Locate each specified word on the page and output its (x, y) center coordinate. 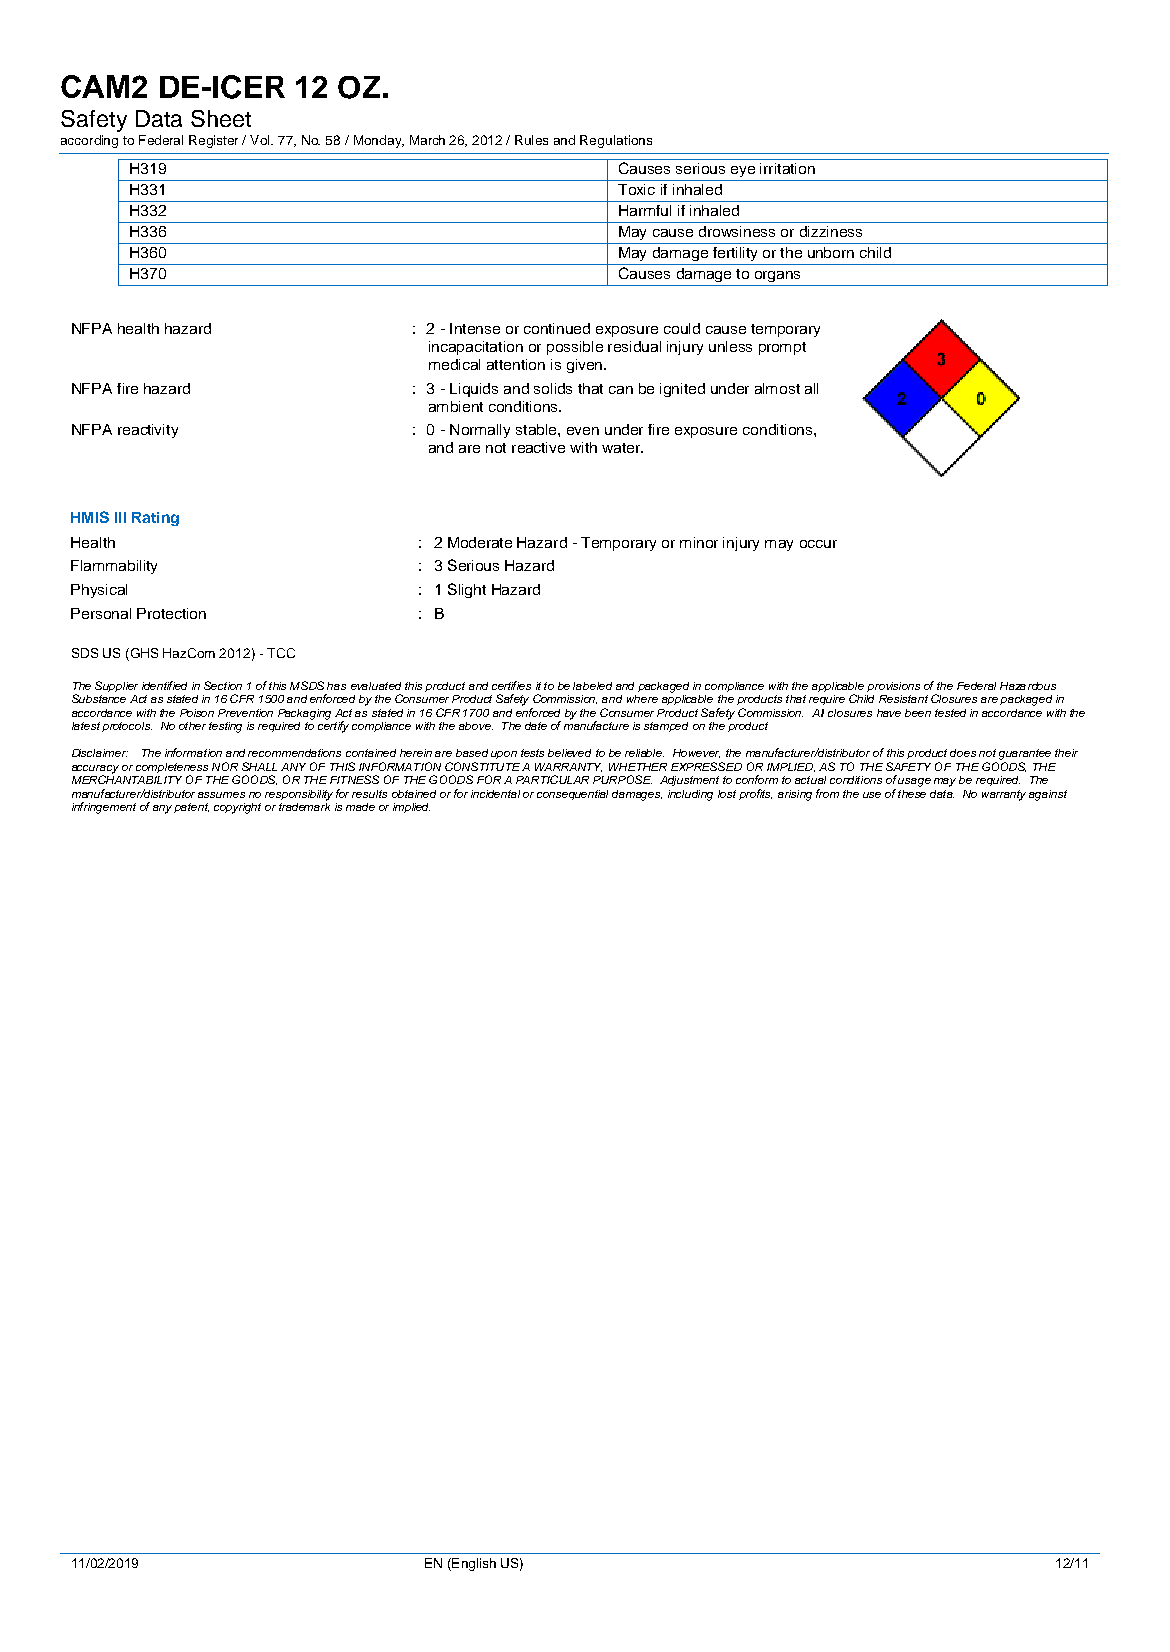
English (473, 1564)
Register (213, 141)
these (912, 794)
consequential (572, 795)
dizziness (831, 231)
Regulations (616, 141)
